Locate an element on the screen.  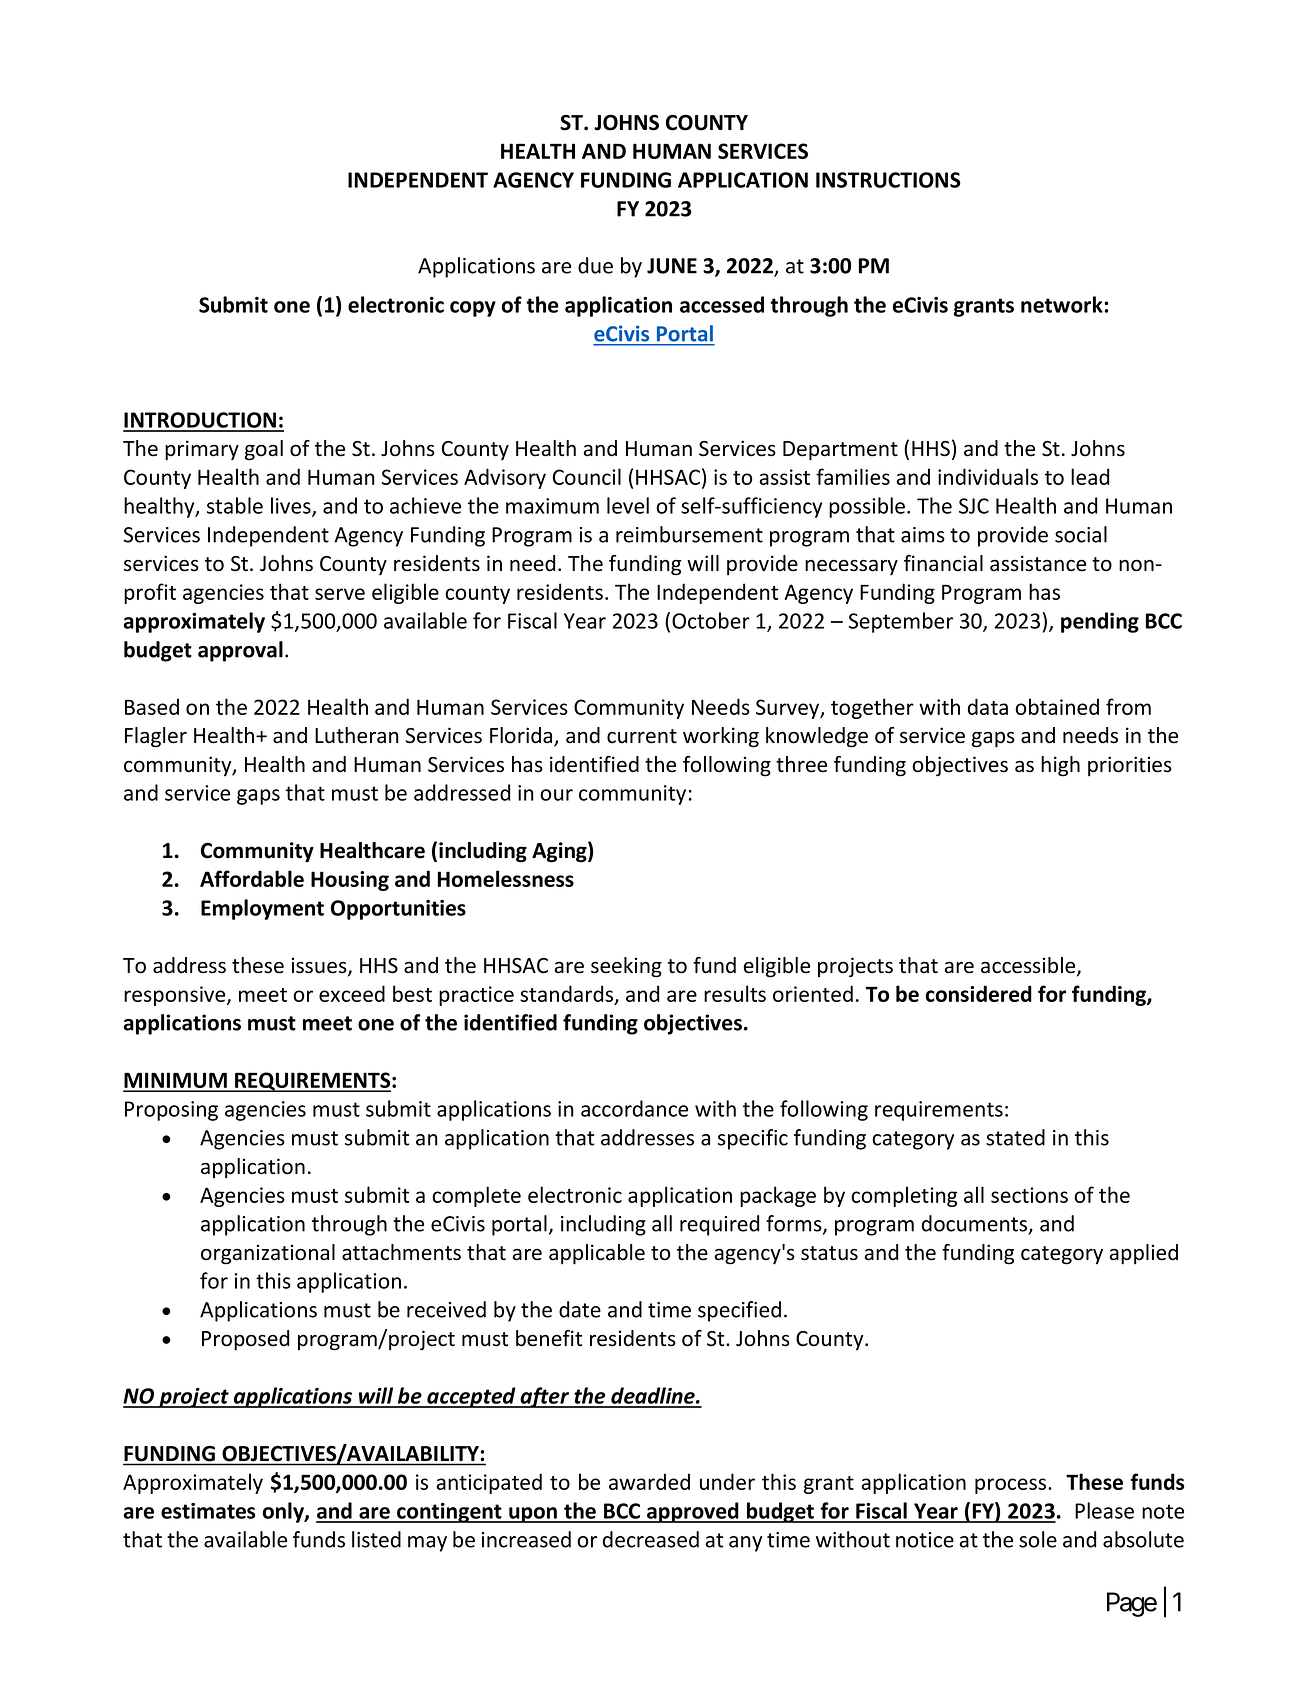
high is located at coordinates (1060, 766).
